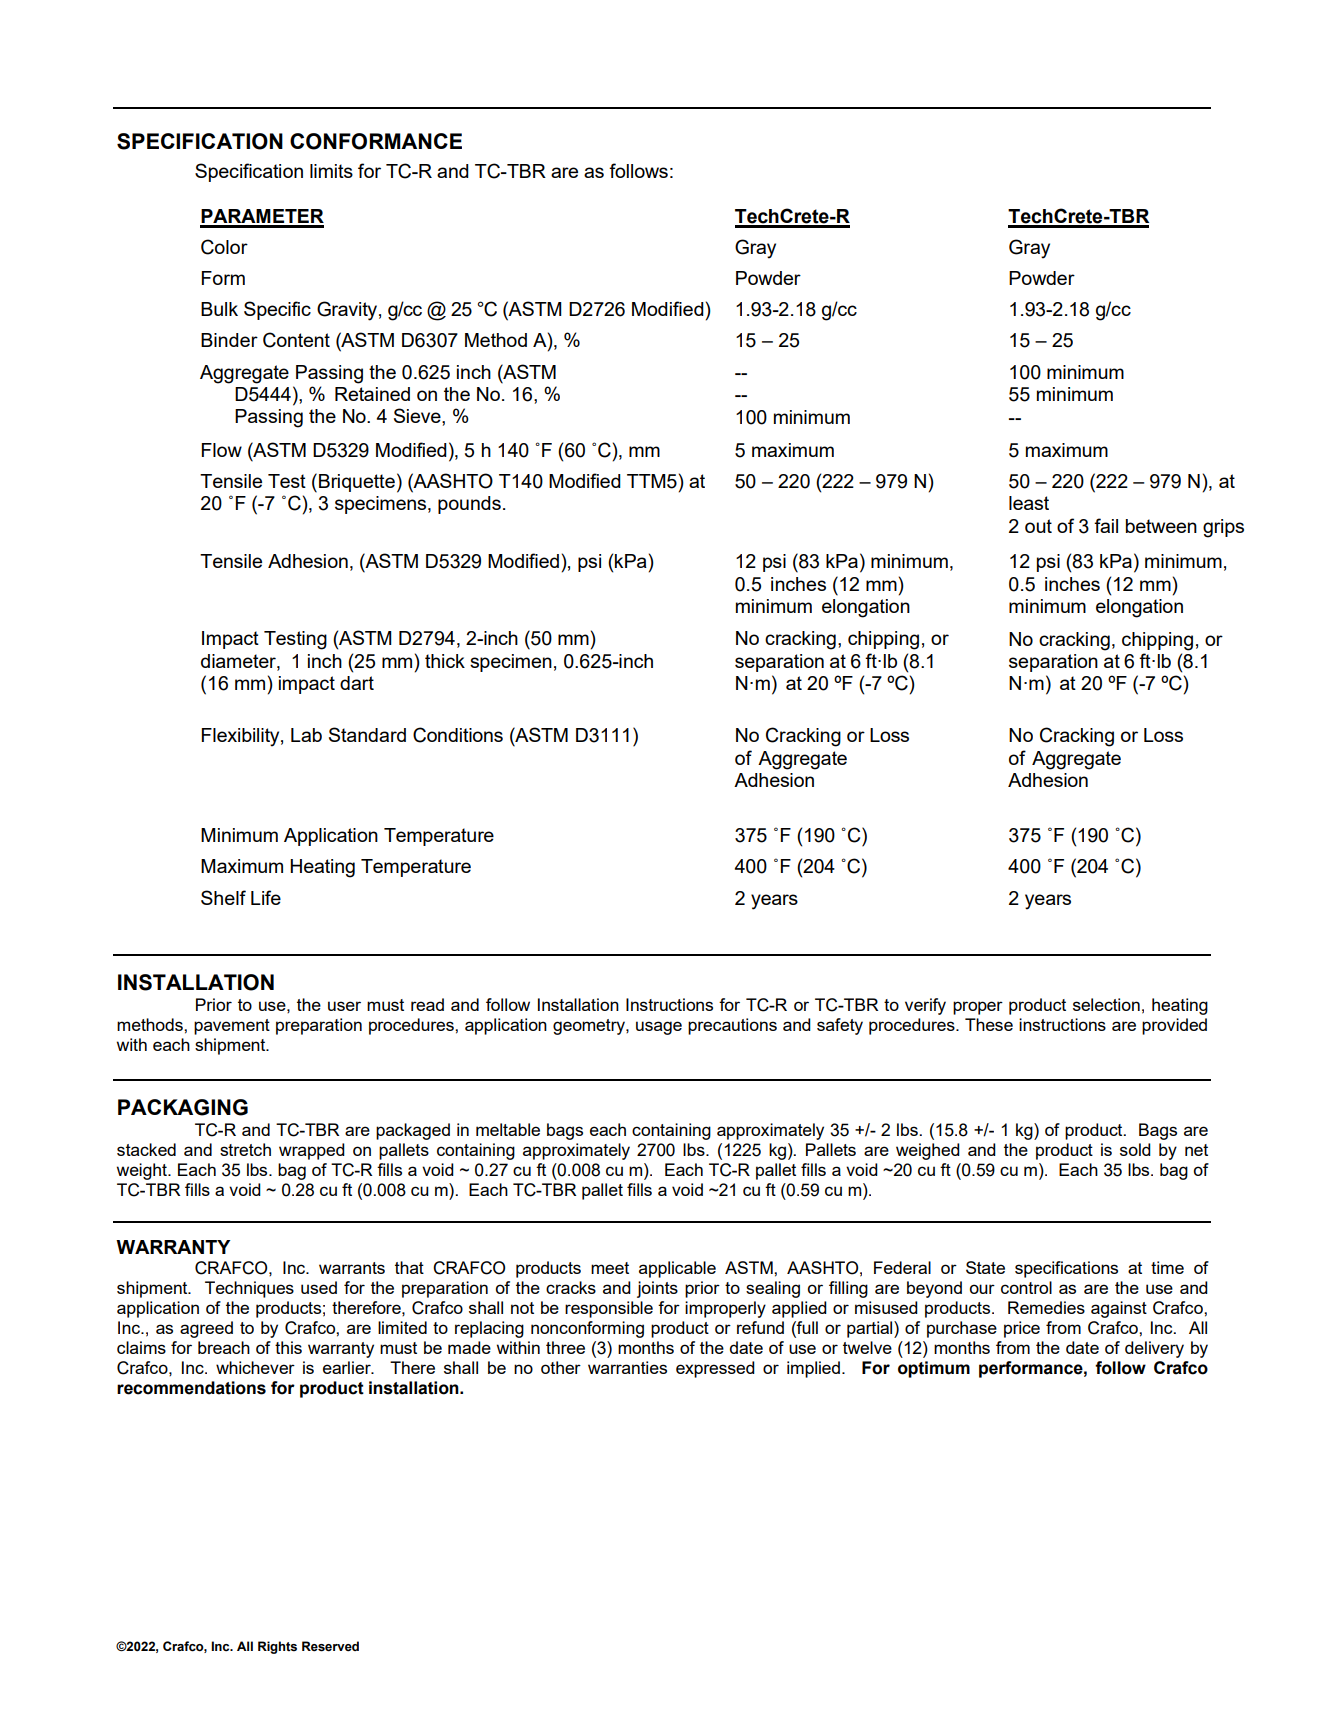 The image size is (1325, 1715). I want to click on Rights, so click(277, 1647).
